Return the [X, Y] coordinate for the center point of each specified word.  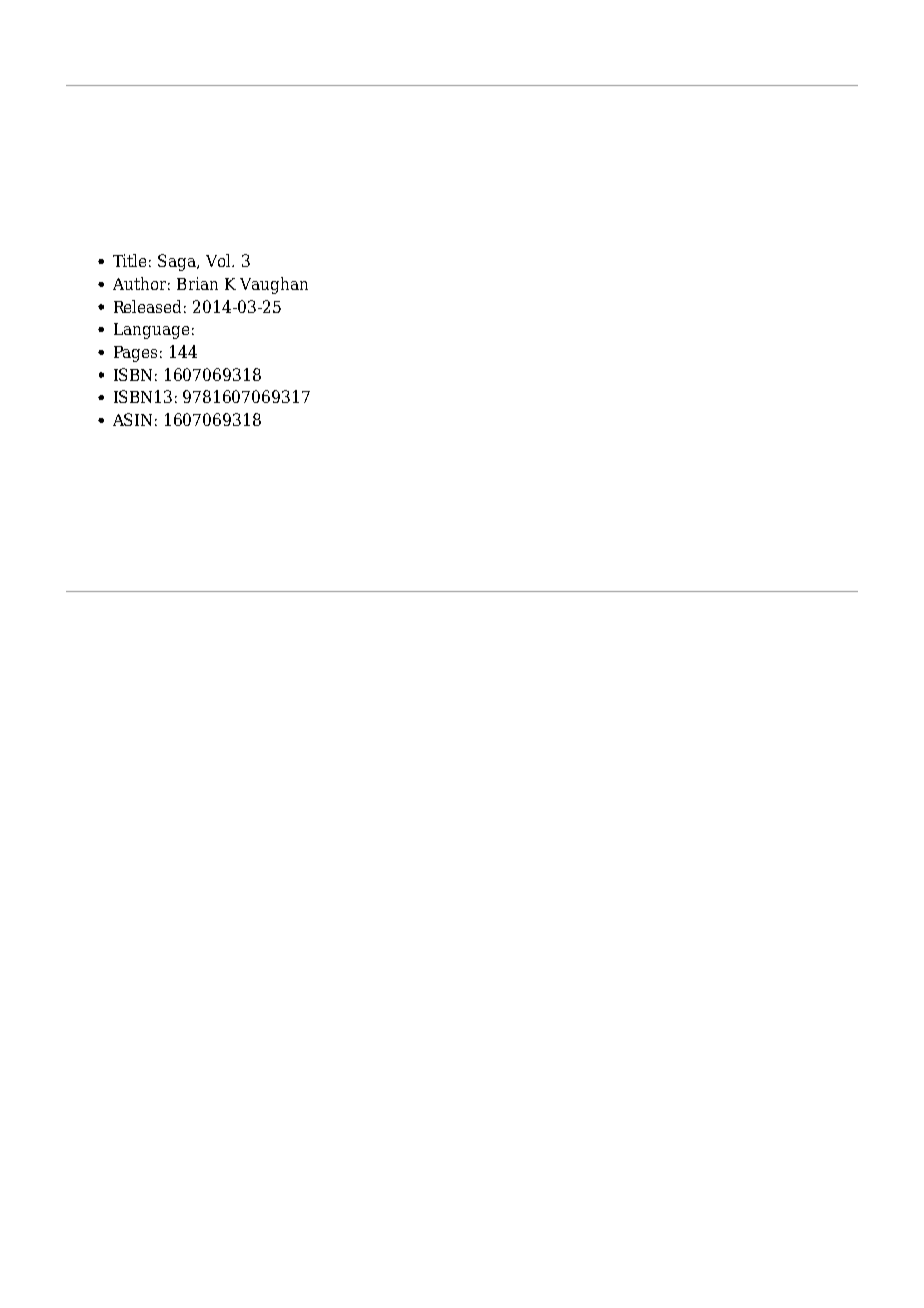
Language [151, 331]
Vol [220, 260]
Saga [178, 262]
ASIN [132, 419]
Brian [197, 283]
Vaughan [274, 285]
